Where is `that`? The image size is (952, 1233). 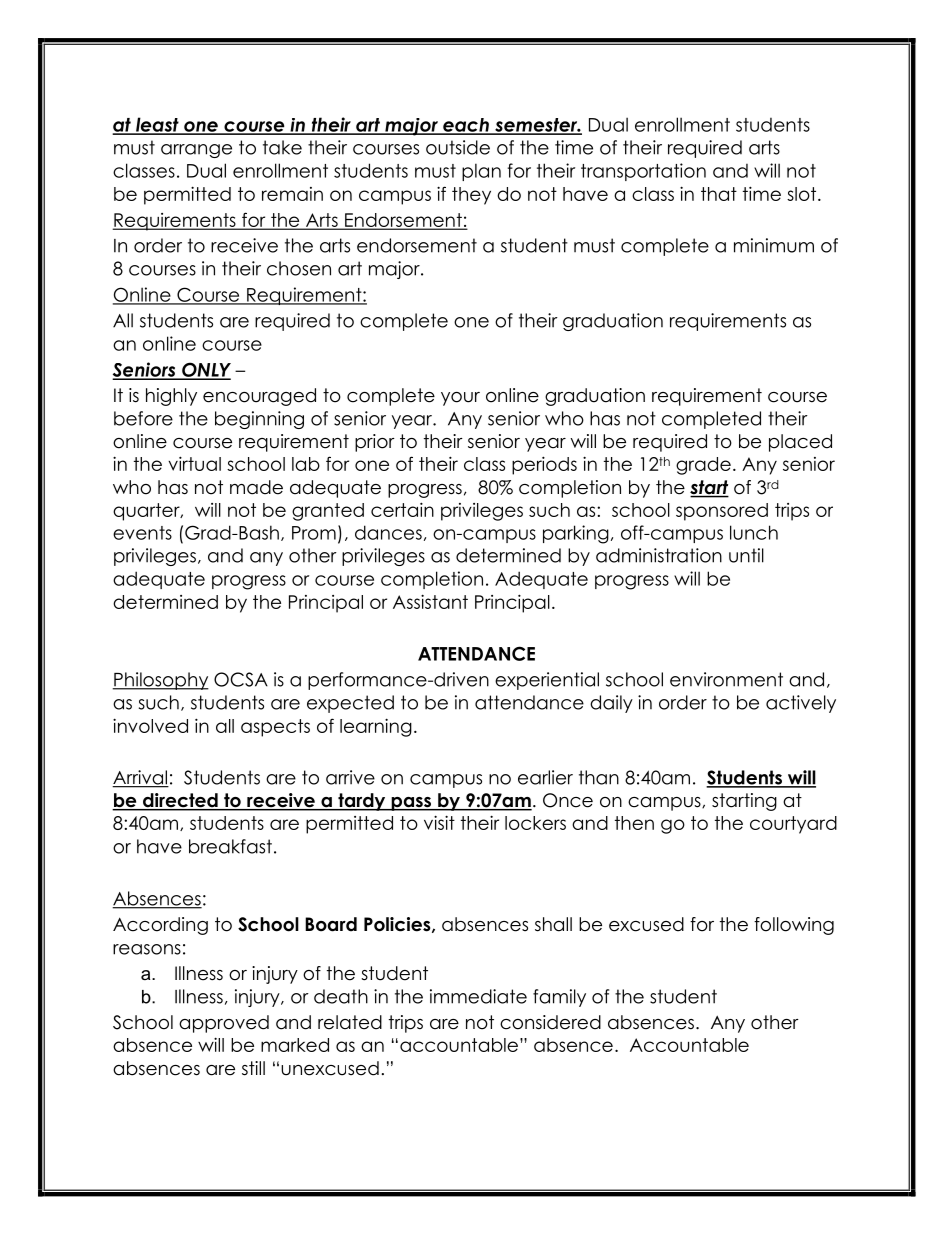 that is located at coordinates (719, 194).
